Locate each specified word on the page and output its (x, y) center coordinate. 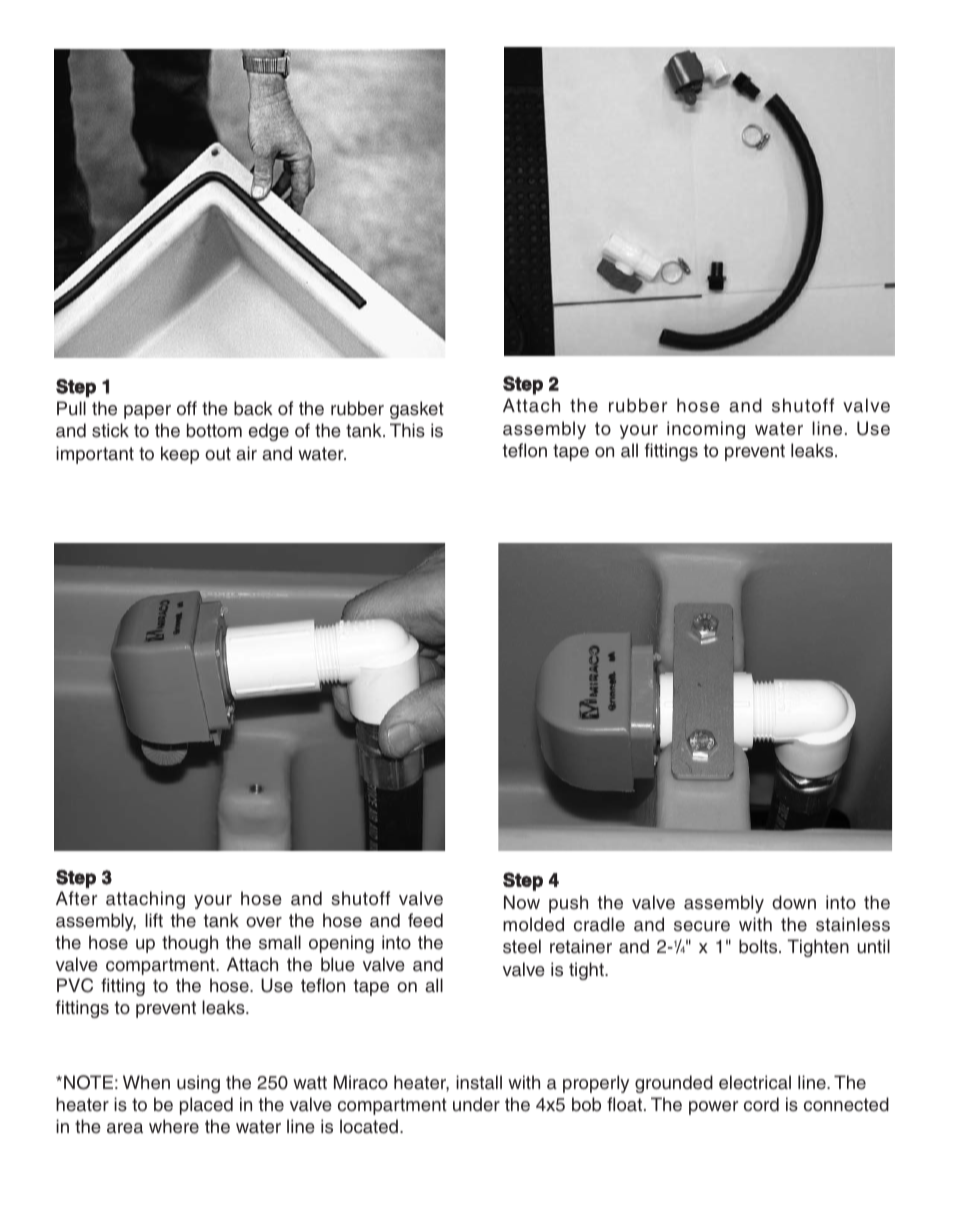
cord (761, 1104)
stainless (853, 924)
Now (522, 902)
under (476, 1104)
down (794, 902)
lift (154, 920)
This (407, 430)
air (246, 453)
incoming (706, 430)
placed (206, 1106)
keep (180, 455)
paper (147, 412)
